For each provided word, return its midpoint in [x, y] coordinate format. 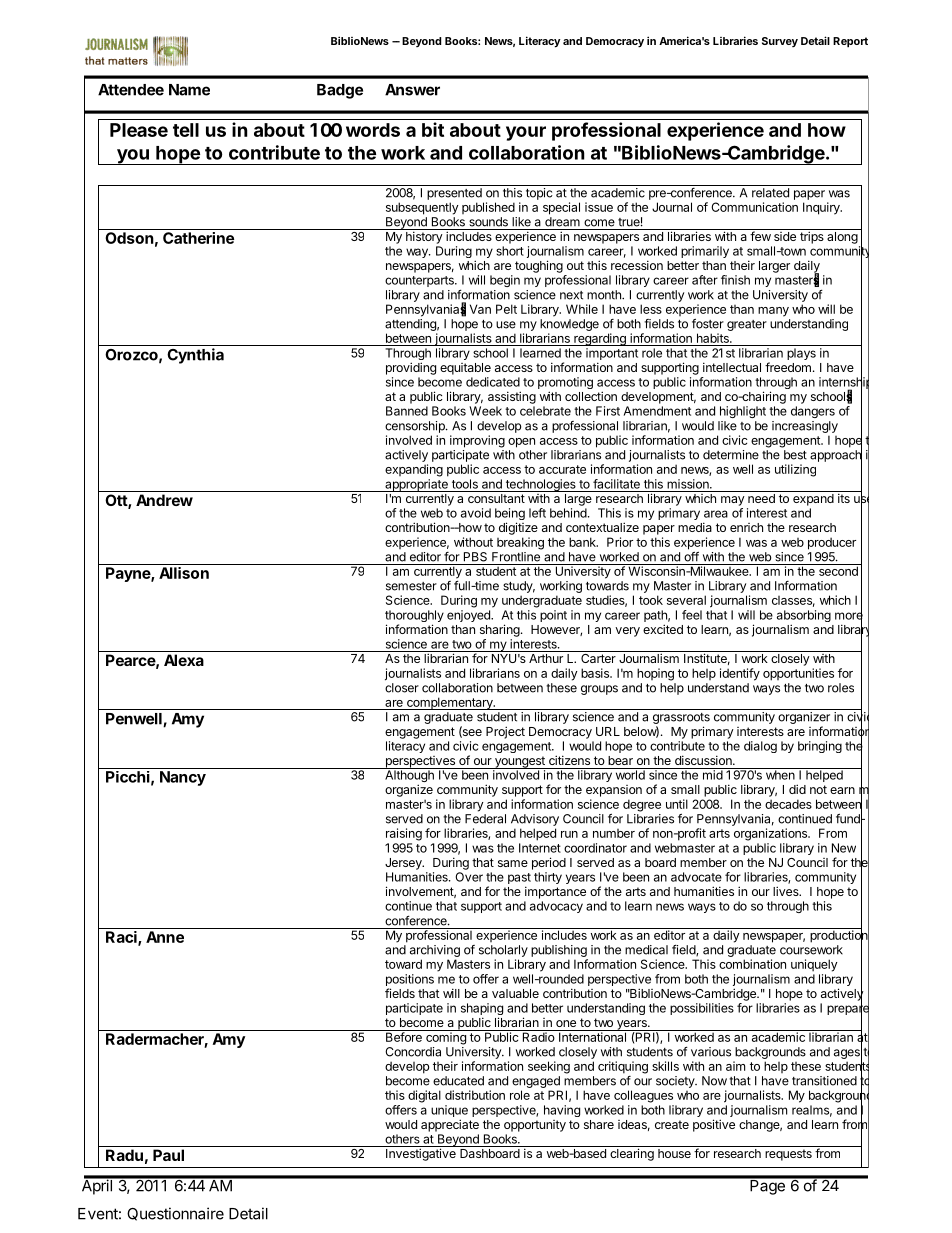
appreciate [450, 1125]
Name [189, 90]
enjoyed [469, 616]
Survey [780, 42]
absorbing [804, 617]
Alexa [184, 660]
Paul [168, 1155]
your [526, 133]
